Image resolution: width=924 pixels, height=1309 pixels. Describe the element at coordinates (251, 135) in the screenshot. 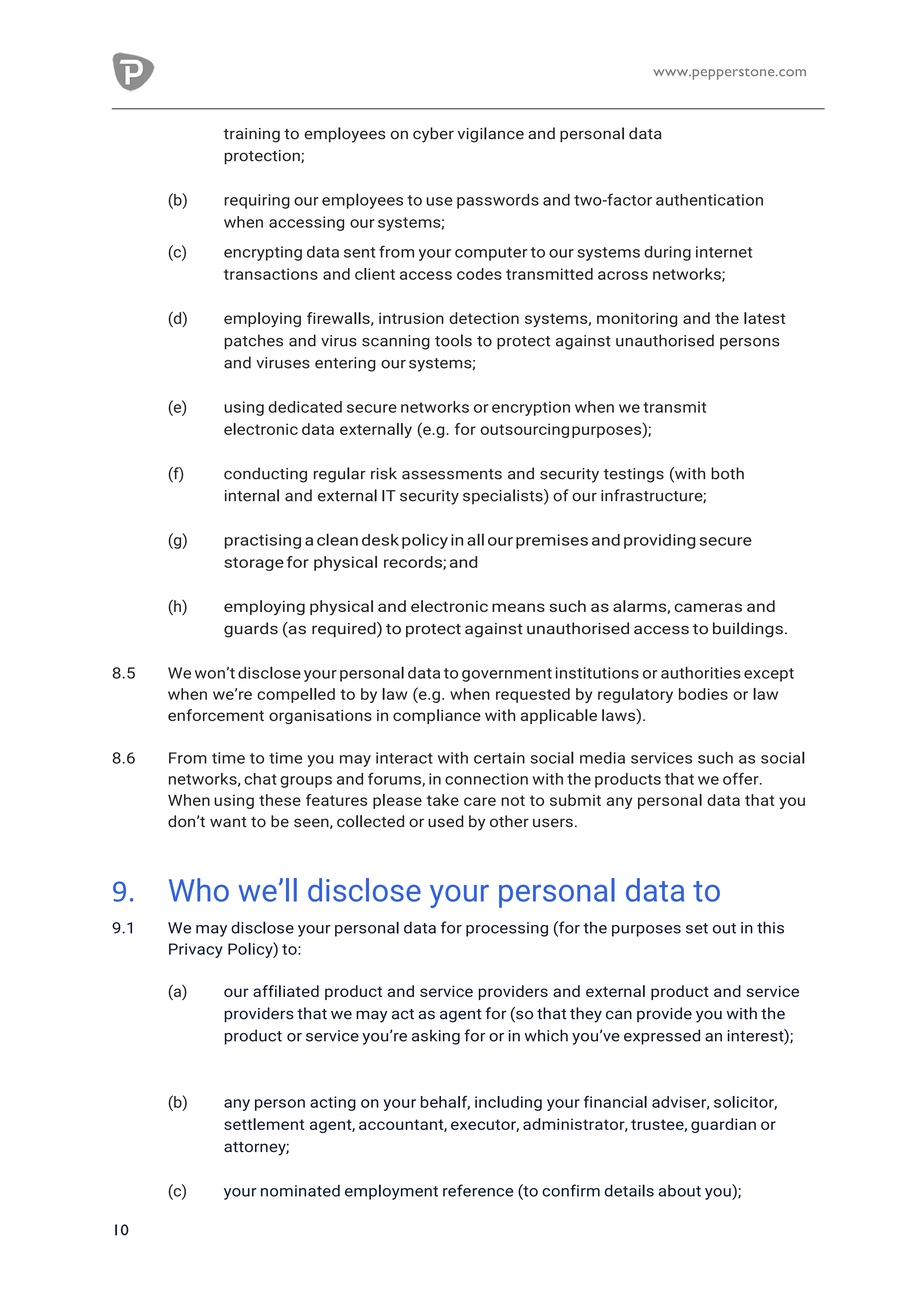

I see `training` at that location.
